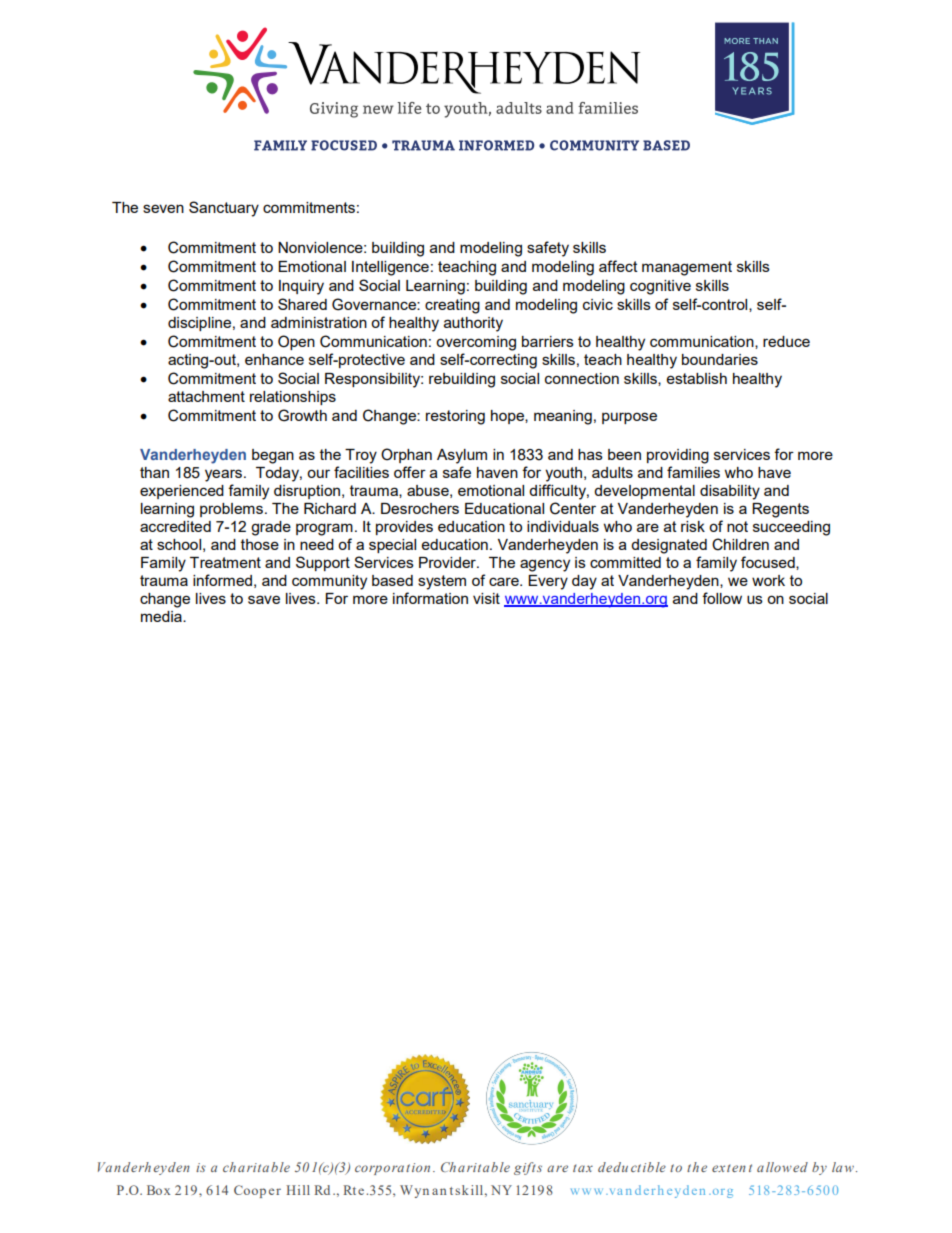 The width and height of the image is (952, 1233). What do you see at coordinates (414, 1191) in the image?
I see `Wyn` at bounding box center [414, 1191].
